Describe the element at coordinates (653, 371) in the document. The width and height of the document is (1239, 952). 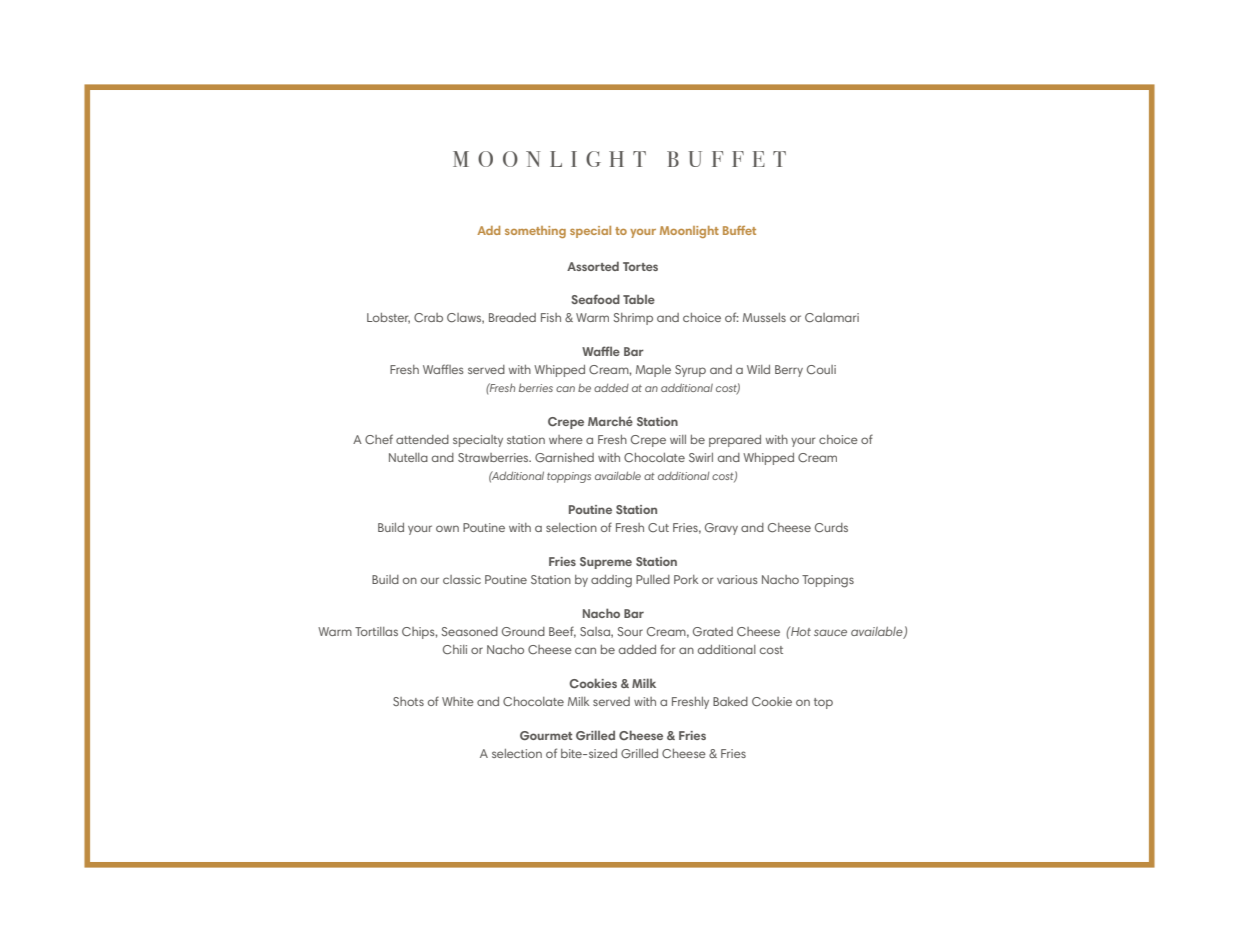
I see `Maple` at that location.
